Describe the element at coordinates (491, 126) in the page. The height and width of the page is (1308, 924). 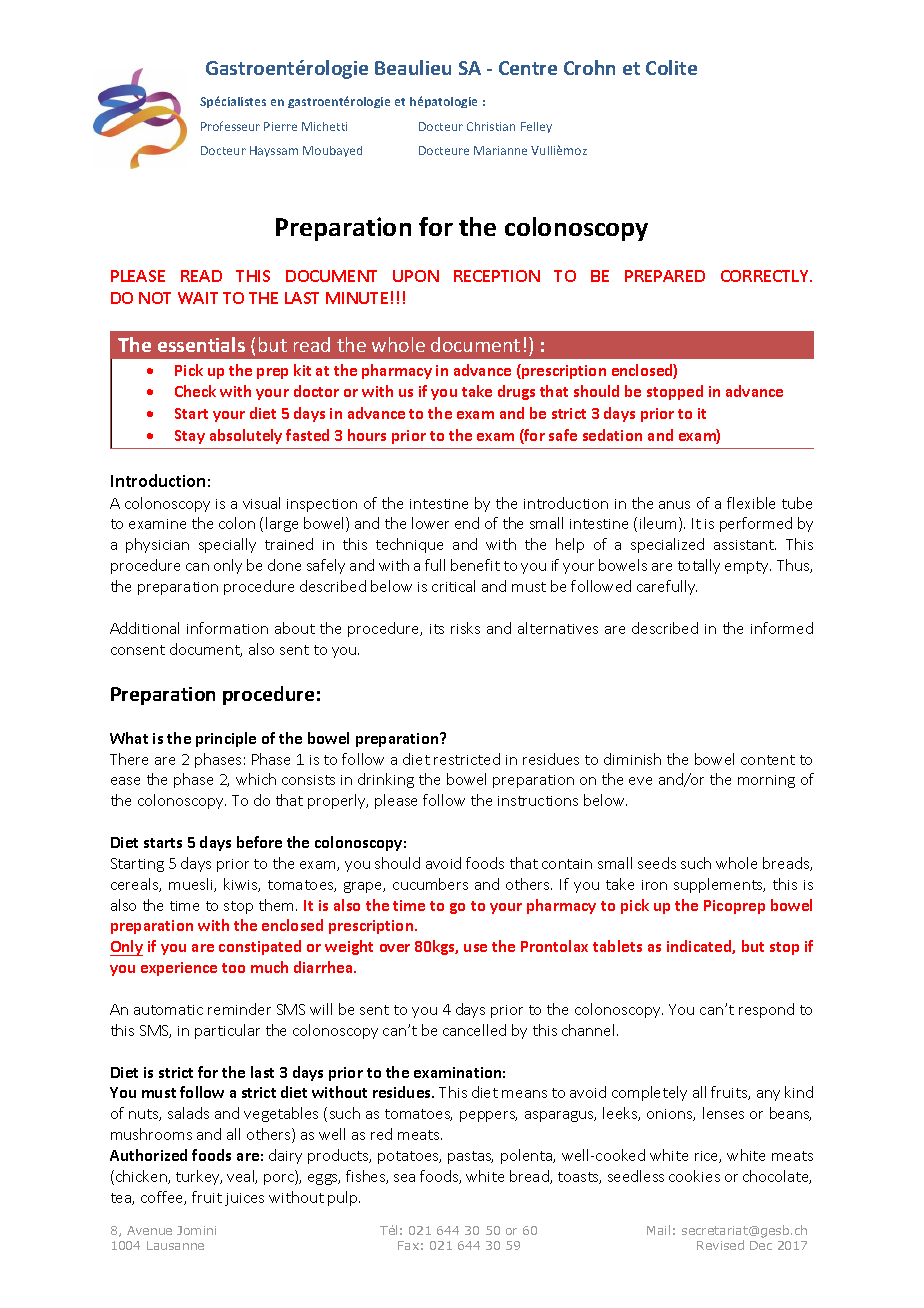
I see `Christian` at that location.
